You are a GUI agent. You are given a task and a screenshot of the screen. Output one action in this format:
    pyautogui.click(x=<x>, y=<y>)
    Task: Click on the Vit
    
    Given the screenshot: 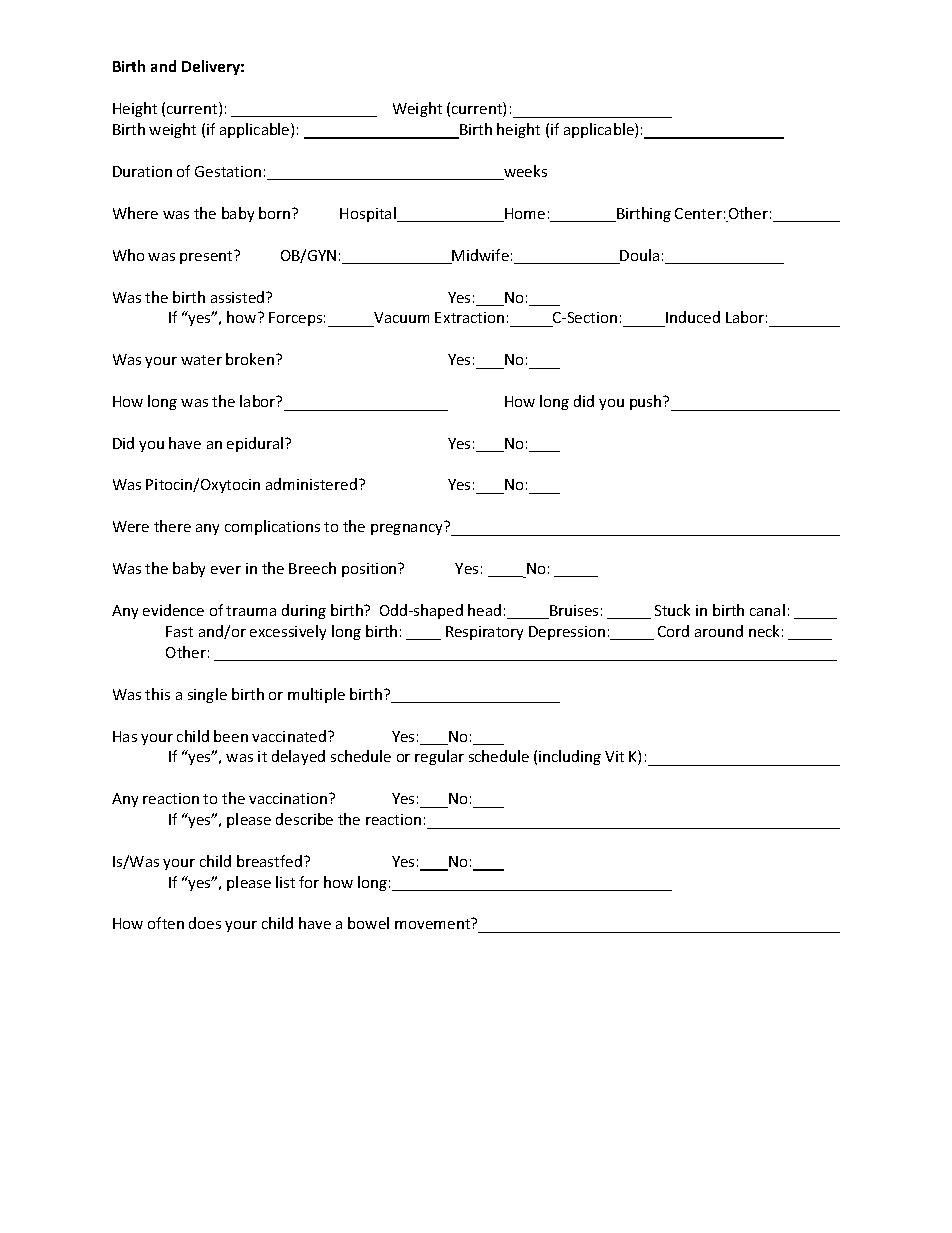 What is the action you would take?
    pyautogui.click(x=614, y=756)
